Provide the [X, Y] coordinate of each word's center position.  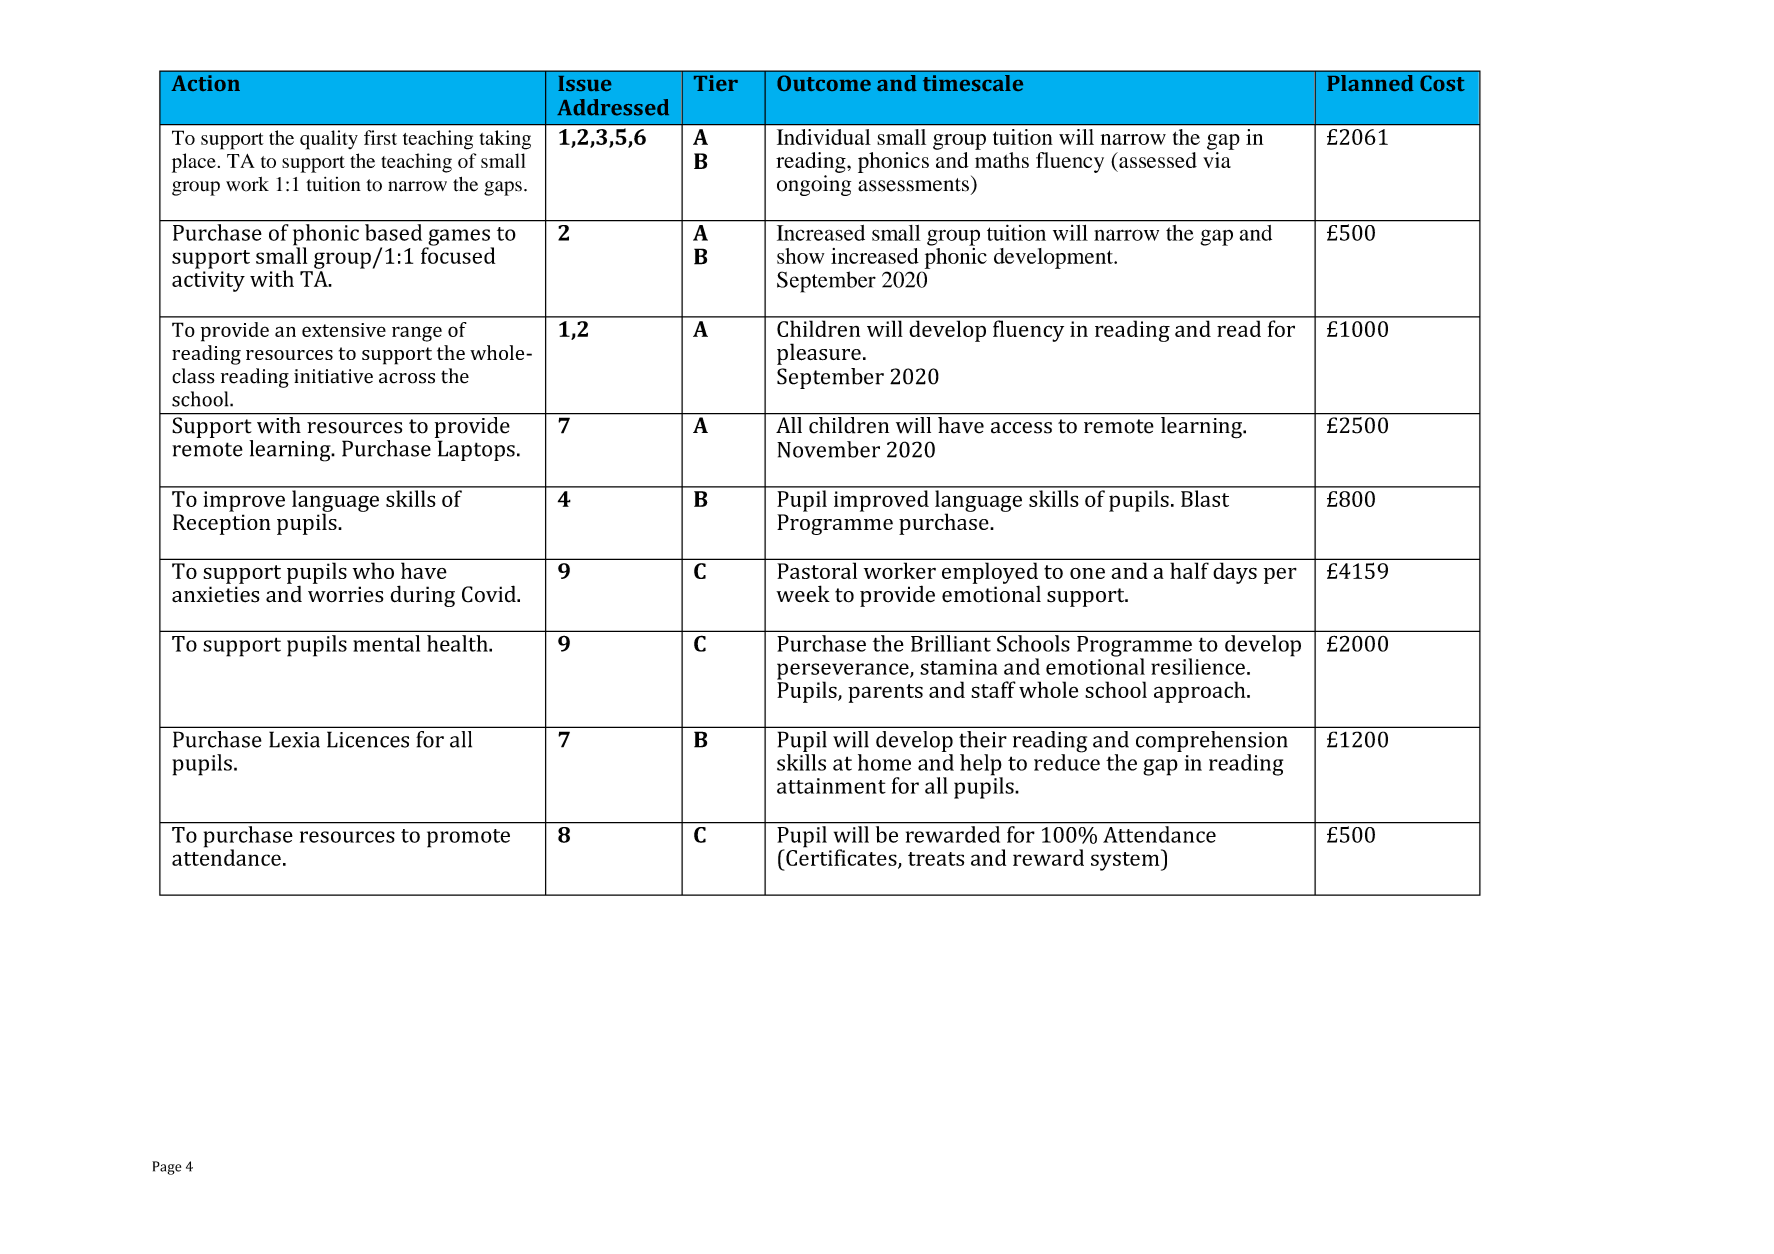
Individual [823, 137]
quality [329, 140]
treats [936, 859]
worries [345, 594]
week [803, 594]
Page [166, 1168]
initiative [333, 376]
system [1126, 860]
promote [468, 838]
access [1021, 428]
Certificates [841, 857]
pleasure [819, 354]
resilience [1198, 666]
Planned [1370, 83]
